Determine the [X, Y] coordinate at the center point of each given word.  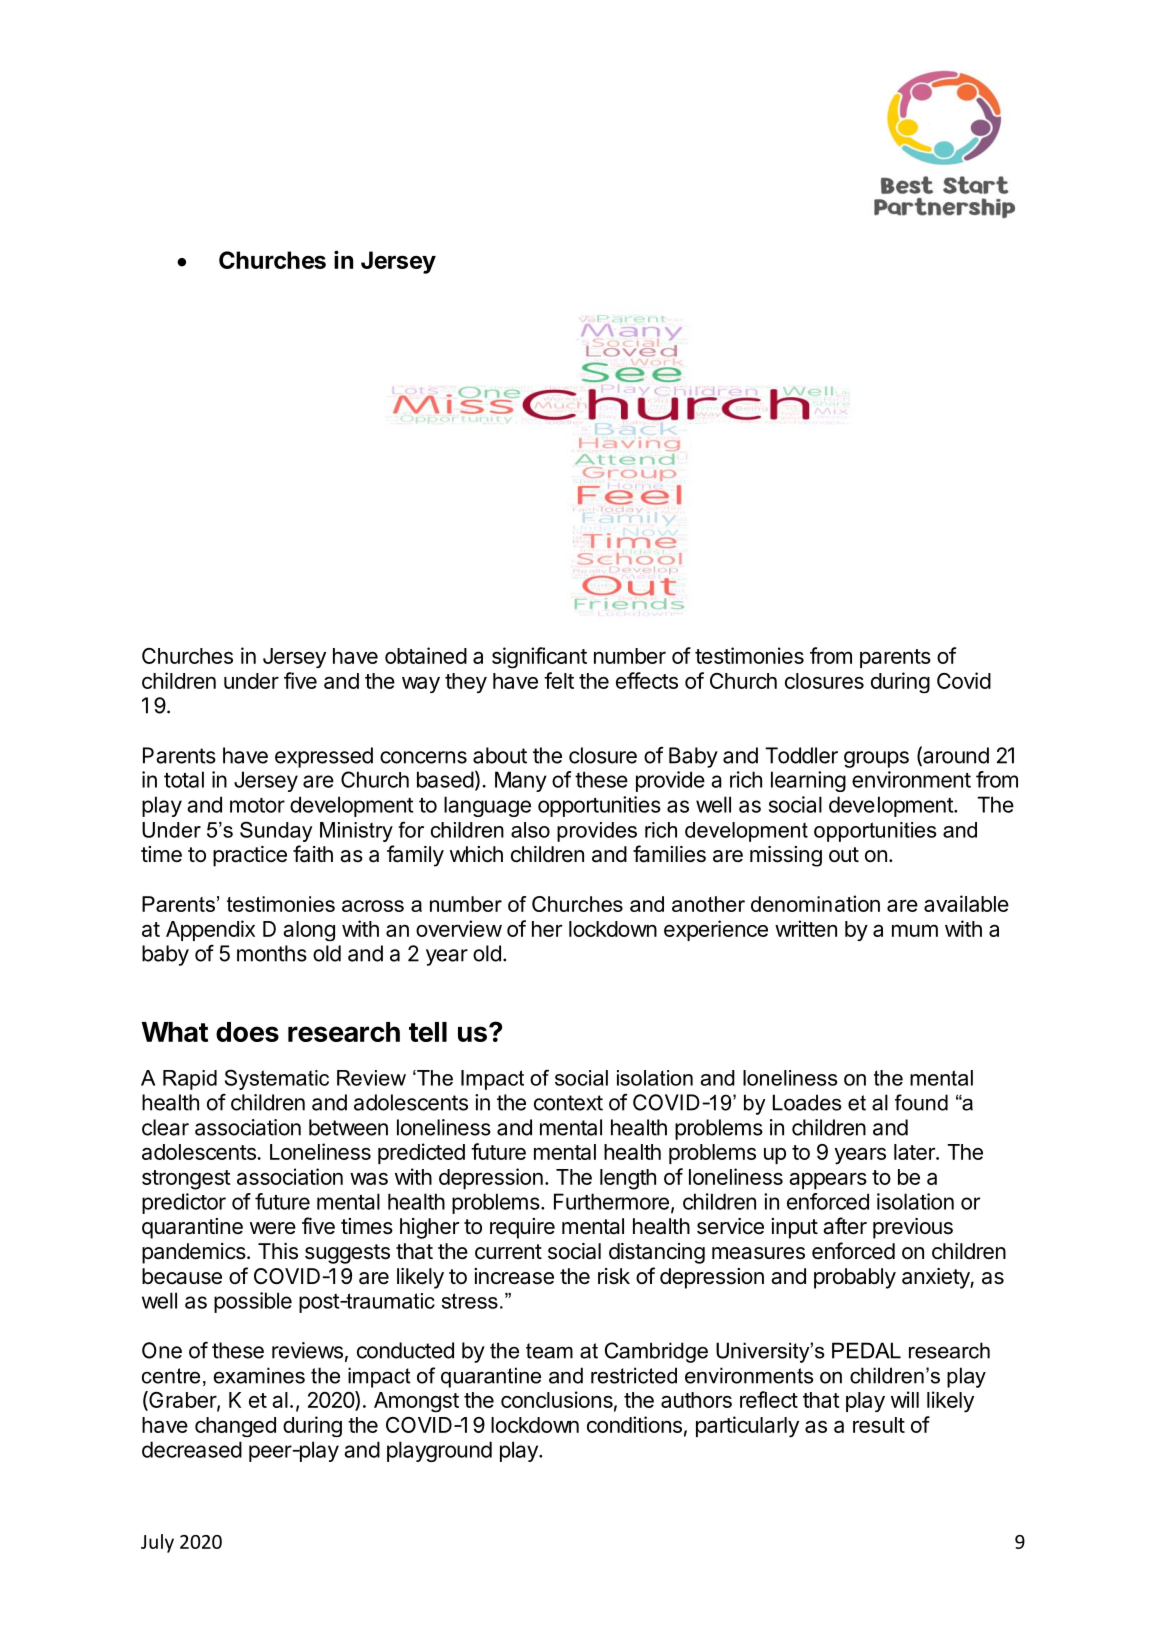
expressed [324, 757]
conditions [634, 1424]
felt [559, 680]
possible [253, 1302]
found [921, 1102]
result [879, 1425]
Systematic [277, 1079]
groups [876, 759]
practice [250, 856]
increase [514, 1276]
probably [855, 1278]
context [568, 1103]
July [157, 1543]
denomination [815, 903]
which [476, 854]
